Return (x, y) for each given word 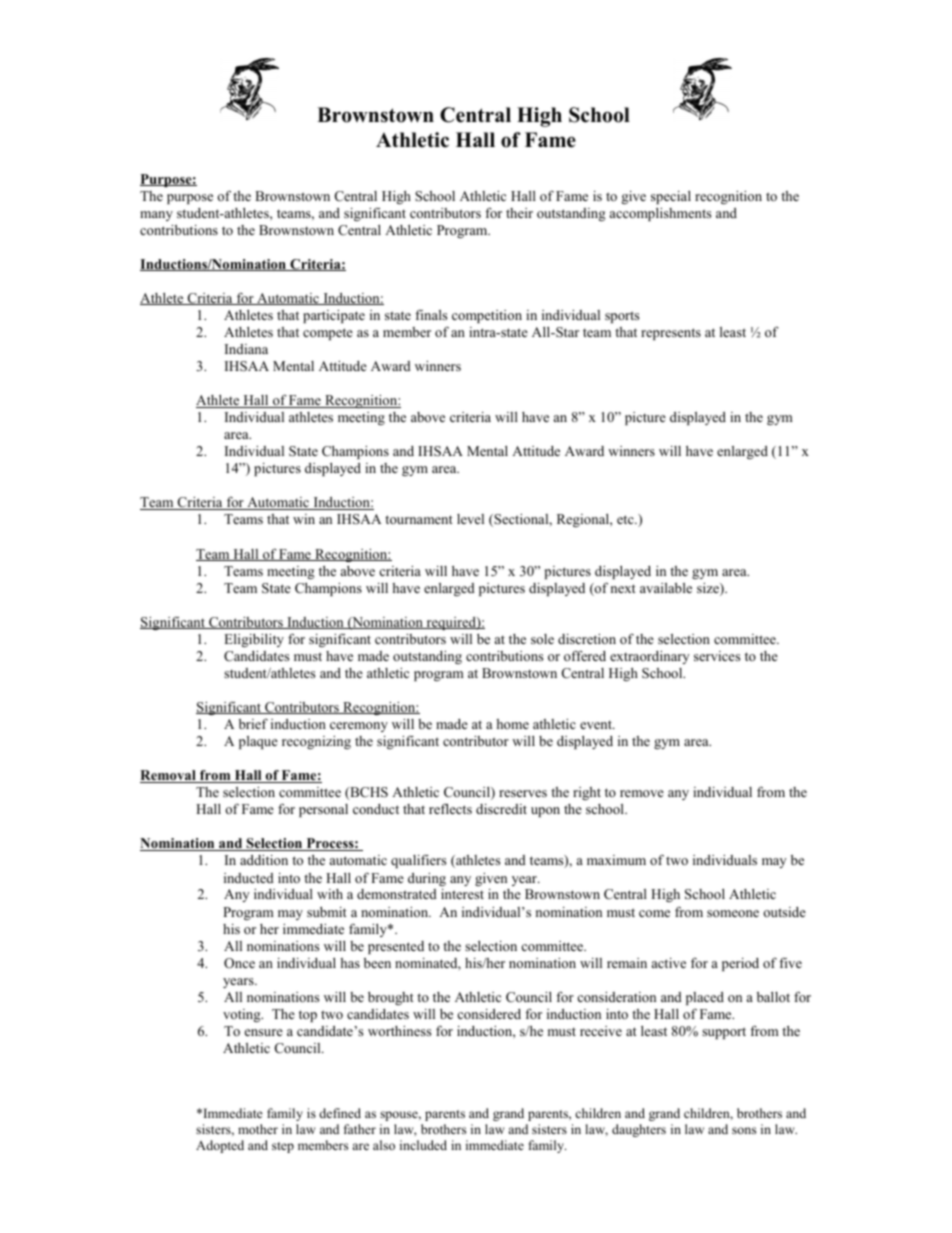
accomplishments (660, 214)
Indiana (246, 349)
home (512, 724)
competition (487, 316)
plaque (258, 742)
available (666, 588)
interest (462, 894)
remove (642, 793)
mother (258, 1129)
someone (733, 913)
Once (239, 963)
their (519, 213)
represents (671, 334)
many (156, 216)
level (470, 519)
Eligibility (254, 640)
